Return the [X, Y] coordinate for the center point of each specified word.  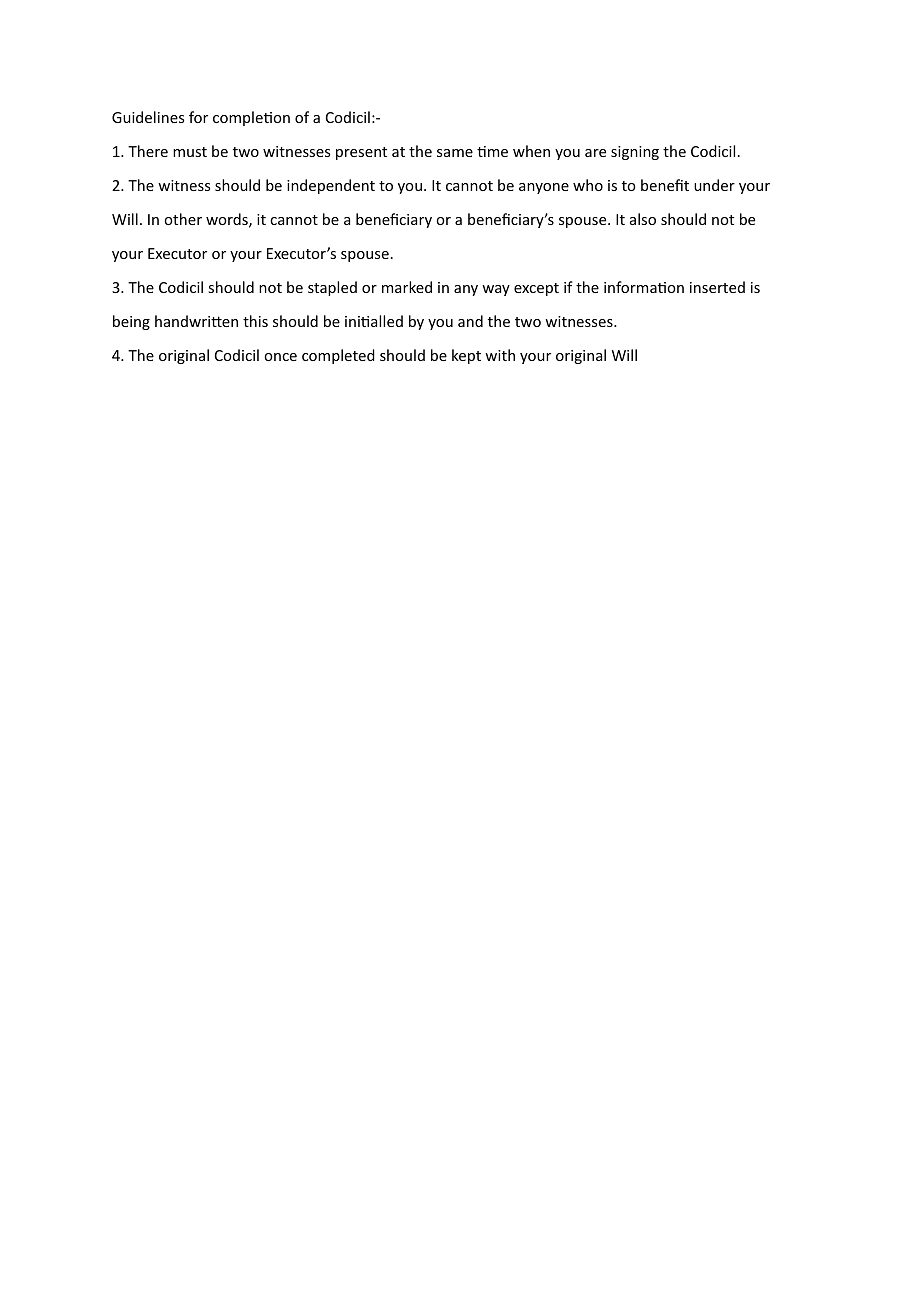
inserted [717, 287]
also [643, 219]
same [455, 153]
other [183, 219]
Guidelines [148, 117]
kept [466, 356]
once [280, 357]
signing [635, 153]
